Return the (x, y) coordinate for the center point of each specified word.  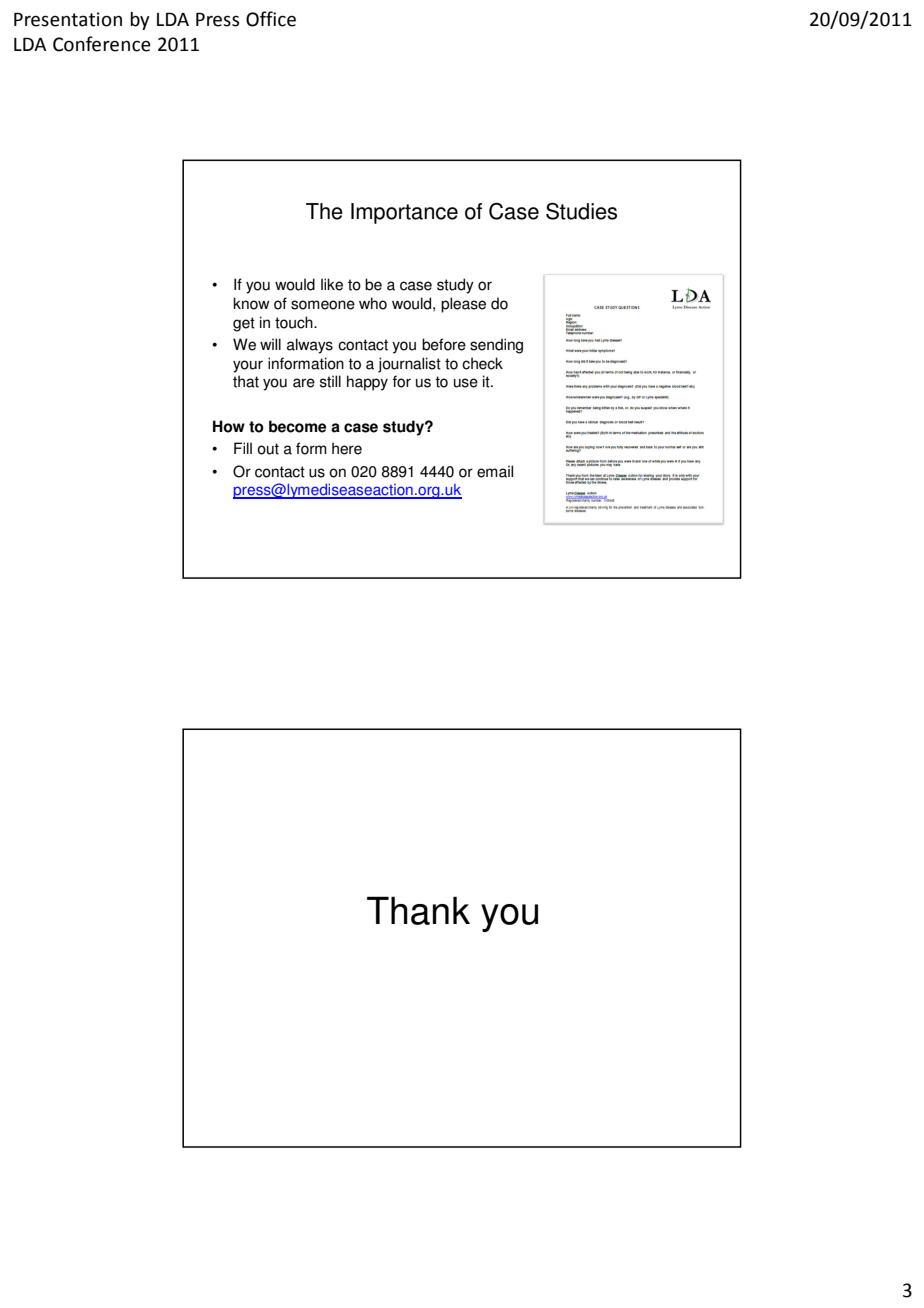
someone (323, 305)
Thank (418, 910)
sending (496, 346)
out (268, 449)
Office (271, 19)
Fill (243, 448)
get (244, 324)
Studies (581, 211)
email (495, 471)
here (347, 448)
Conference (102, 44)
